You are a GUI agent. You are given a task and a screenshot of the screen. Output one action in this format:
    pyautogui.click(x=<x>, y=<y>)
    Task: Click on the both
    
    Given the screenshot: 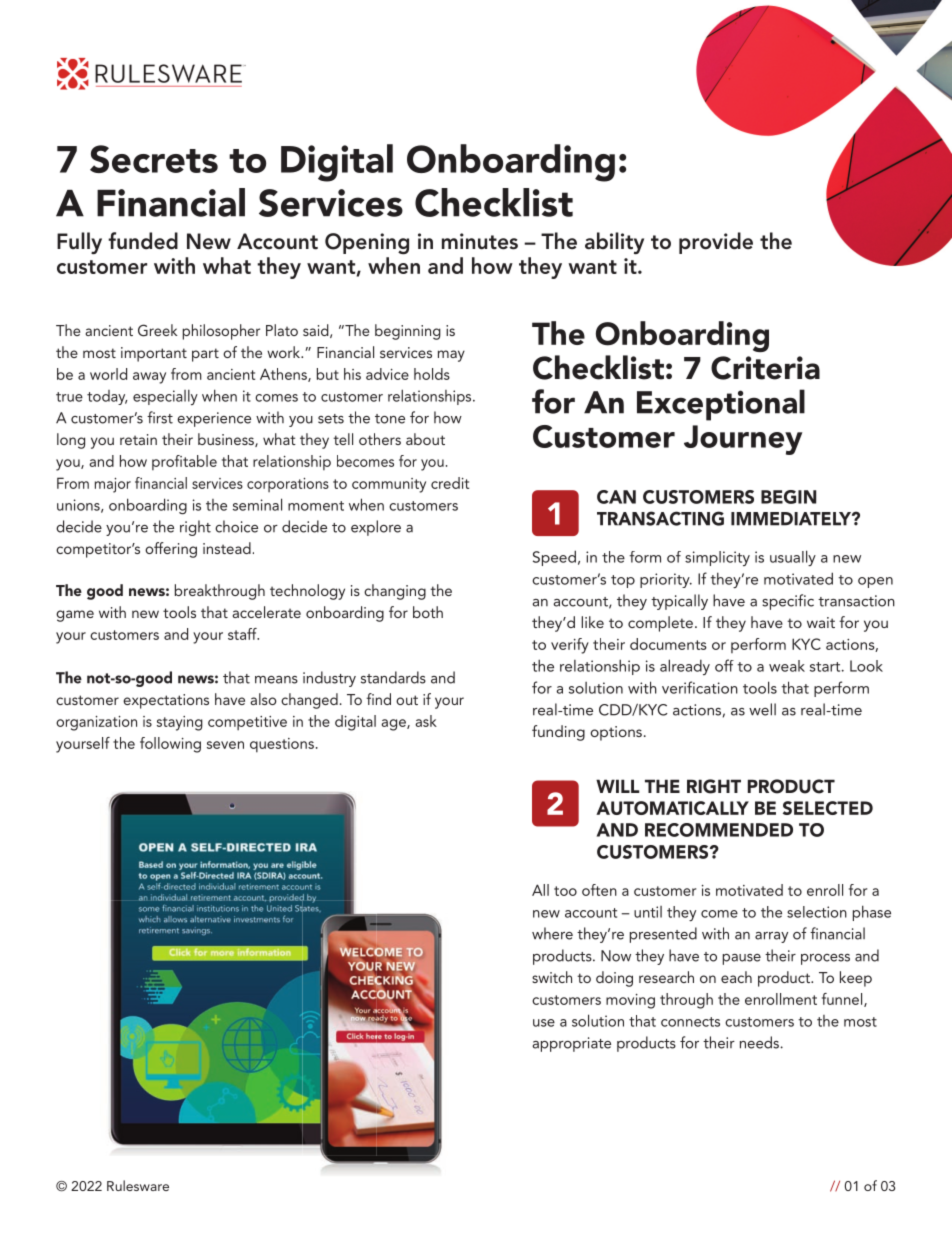 What is the action you would take?
    pyautogui.click(x=428, y=612)
